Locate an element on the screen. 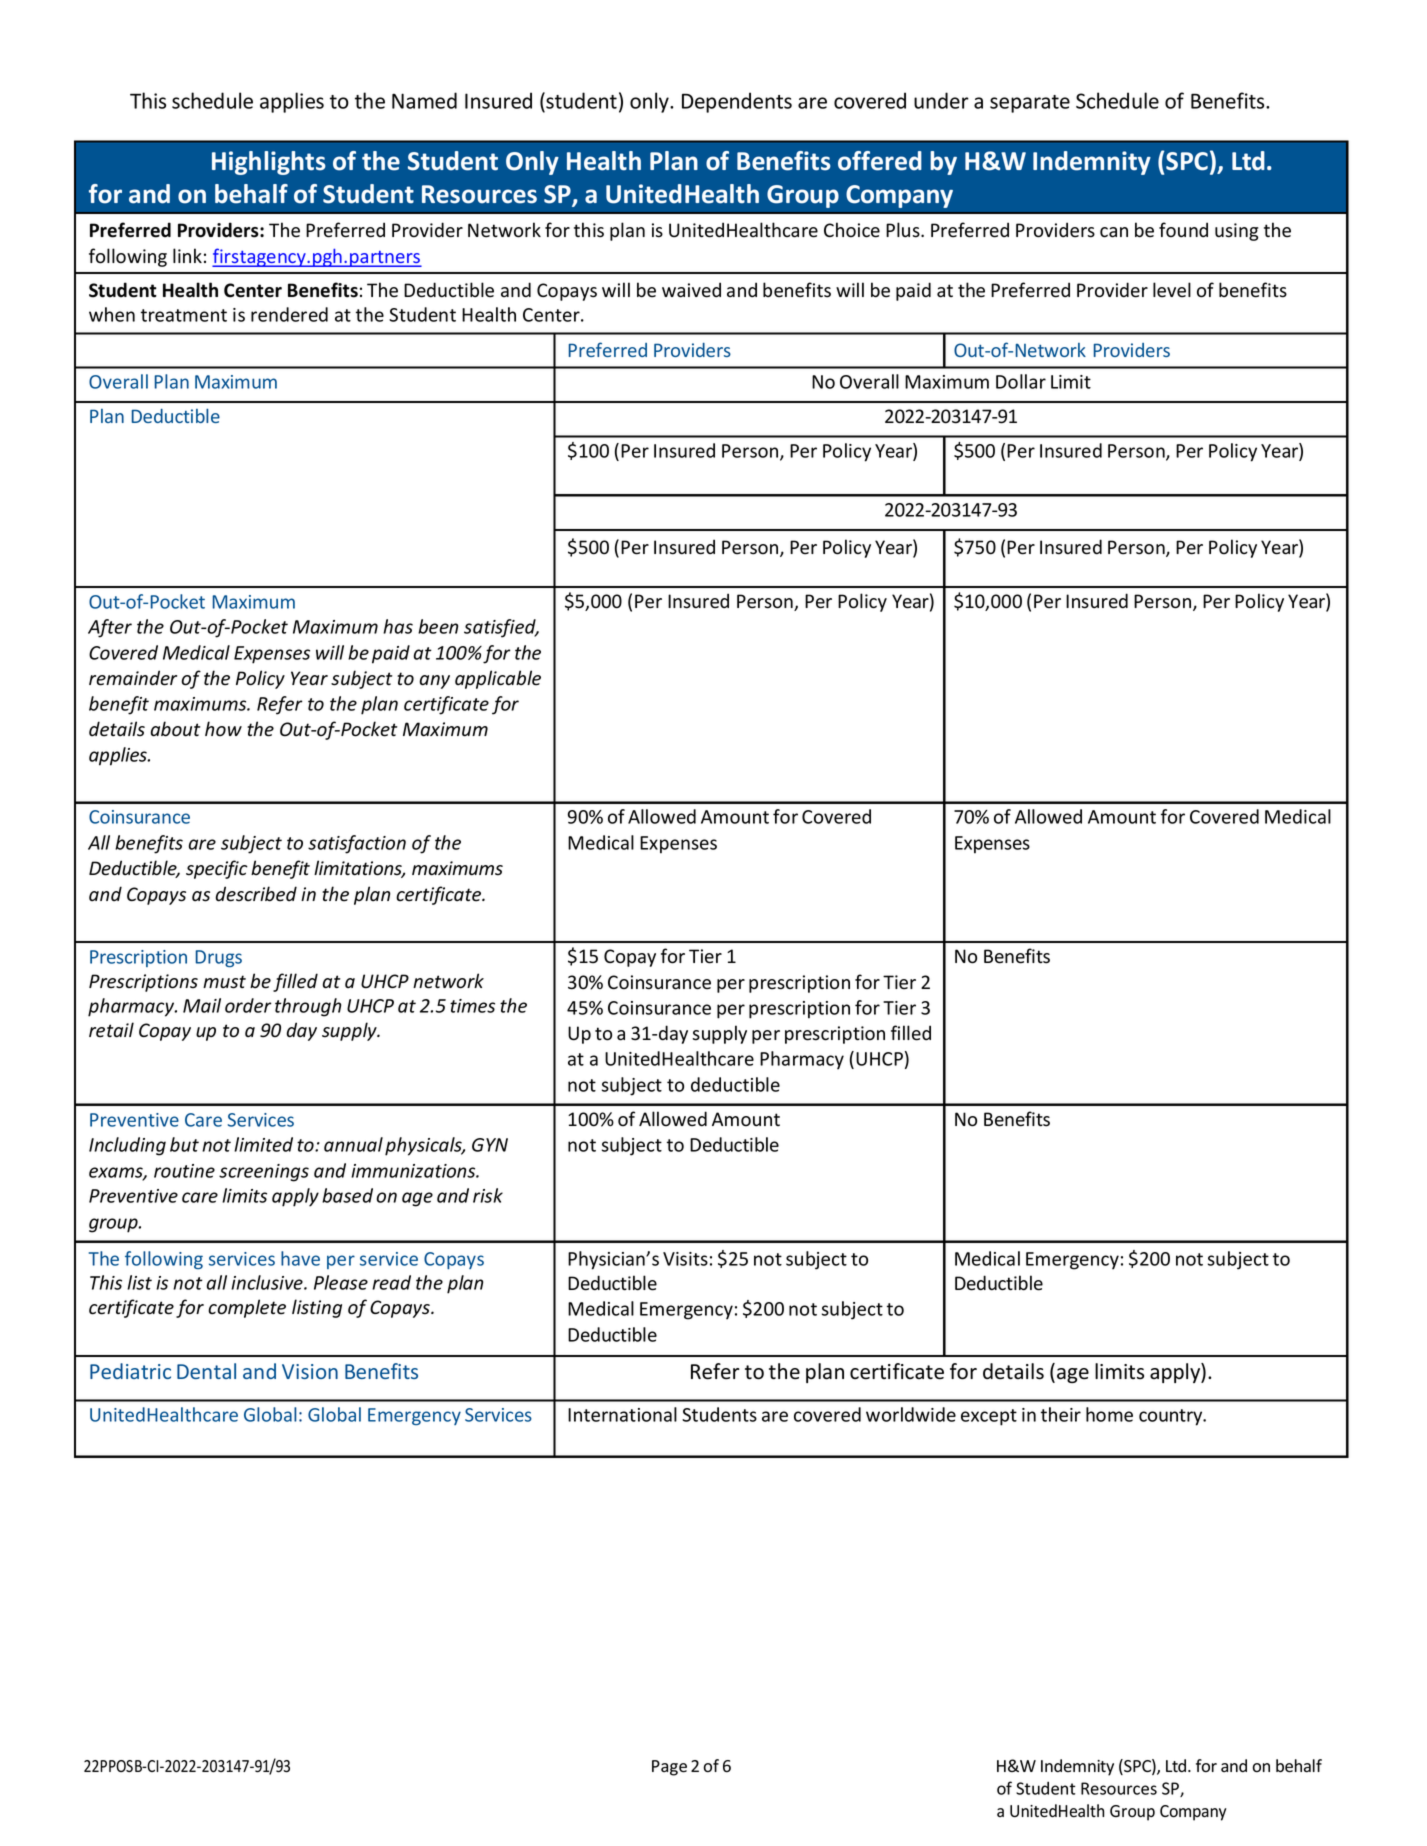 Image resolution: width=1427 pixels, height=1846 pixels. International is located at coordinates (622, 1414).
